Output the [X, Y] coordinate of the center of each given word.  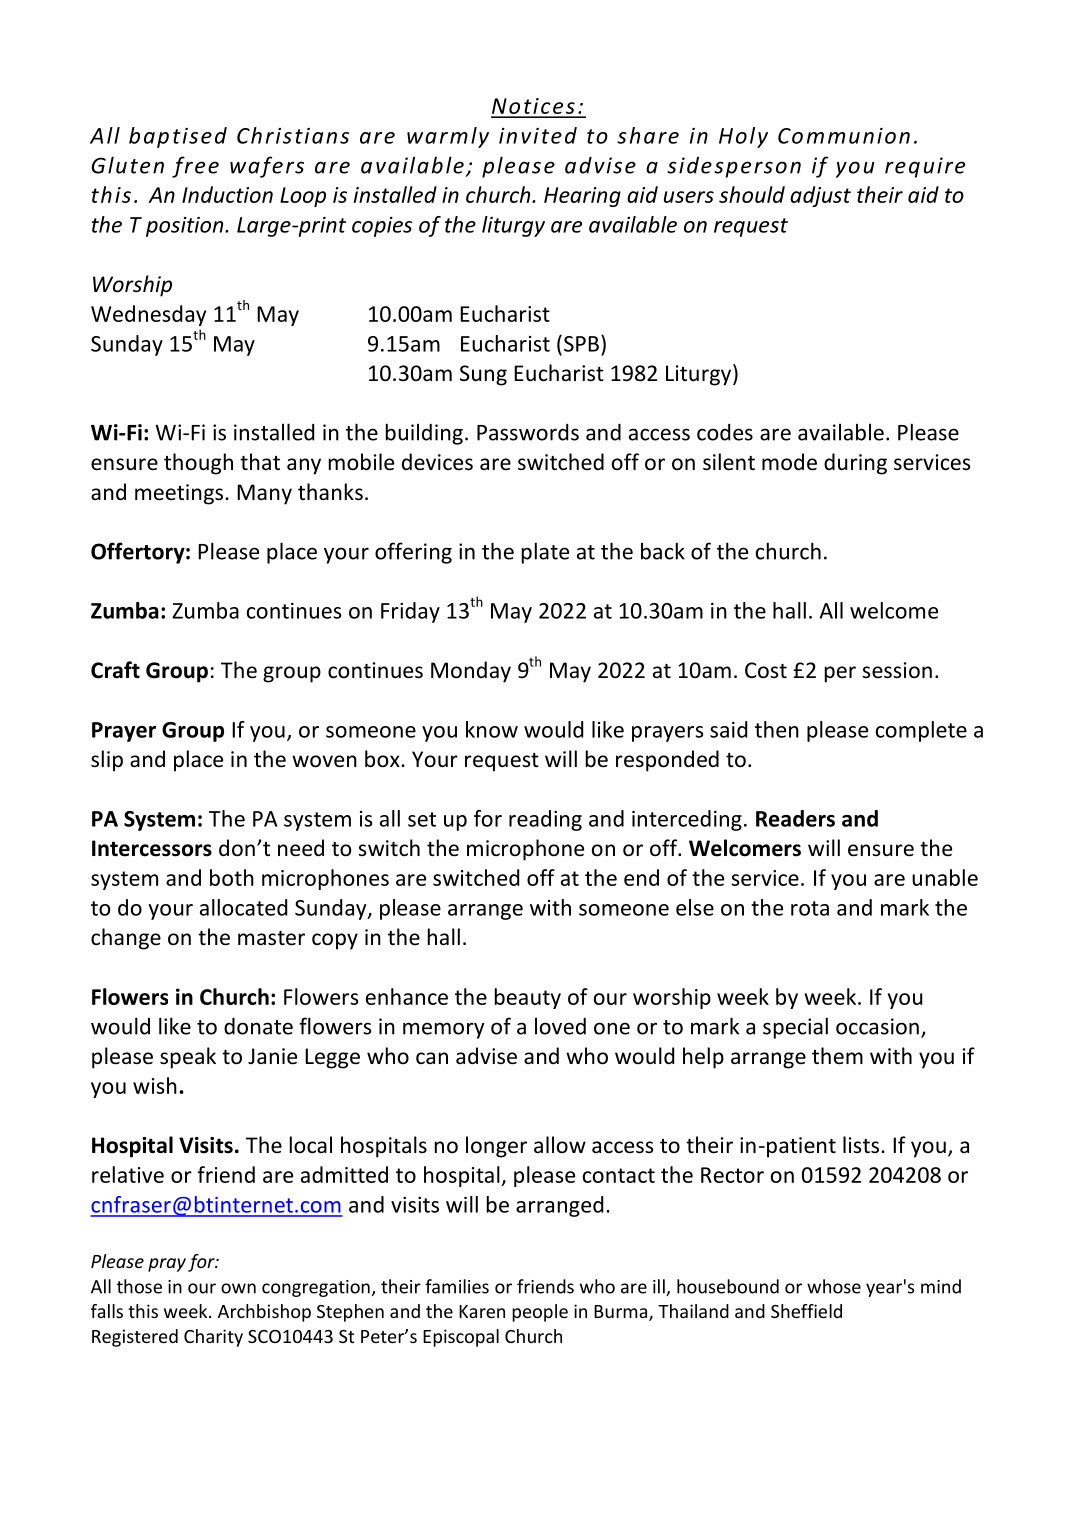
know [492, 729]
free [195, 167]
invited [538, 135]
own [238, 1288]
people [540, 1313]
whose [834, 1286]
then [777, 729]
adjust [820, 196]
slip [107, 761]
